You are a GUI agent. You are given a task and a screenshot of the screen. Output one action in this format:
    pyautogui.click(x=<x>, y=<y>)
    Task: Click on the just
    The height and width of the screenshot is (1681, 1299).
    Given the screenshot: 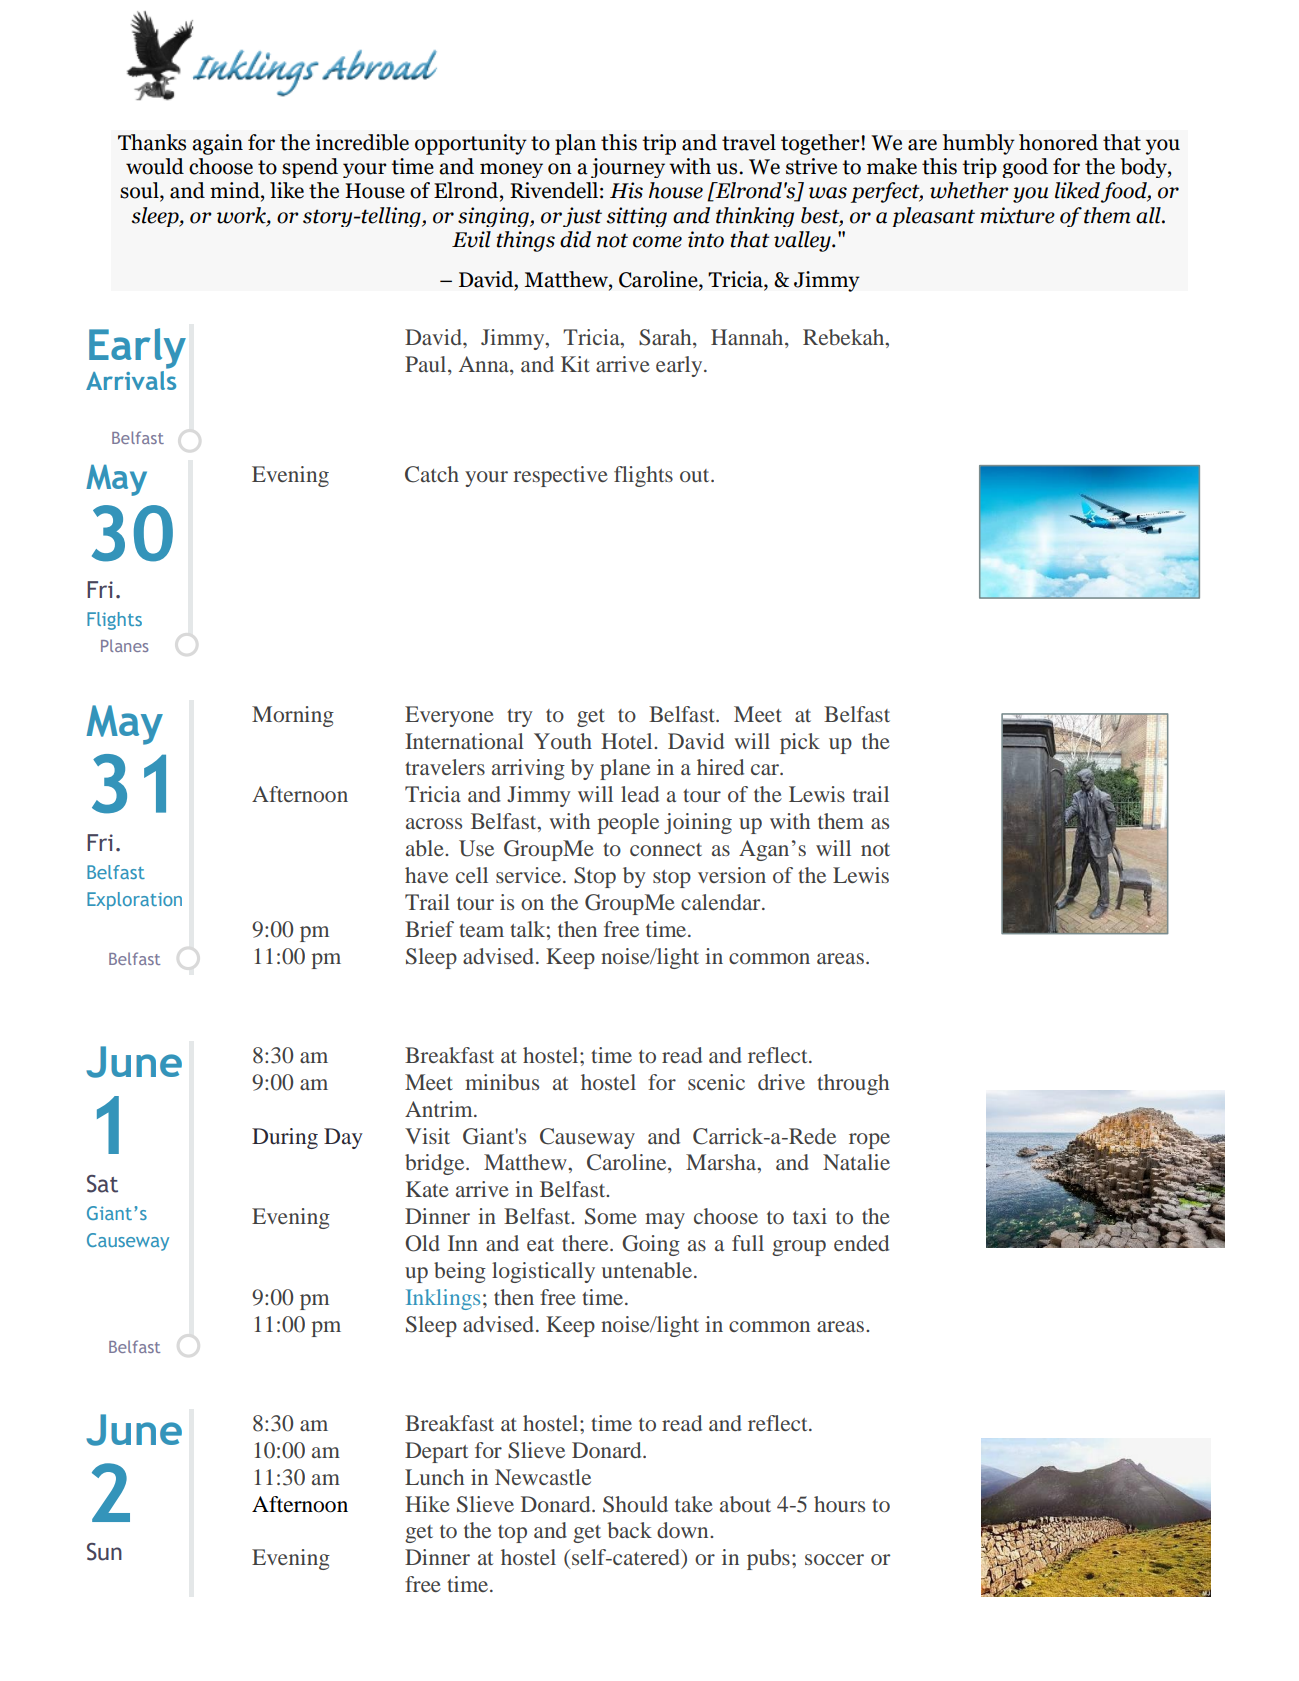 What is the action you would take?
    pyautogui.click(x=582, y=217)
